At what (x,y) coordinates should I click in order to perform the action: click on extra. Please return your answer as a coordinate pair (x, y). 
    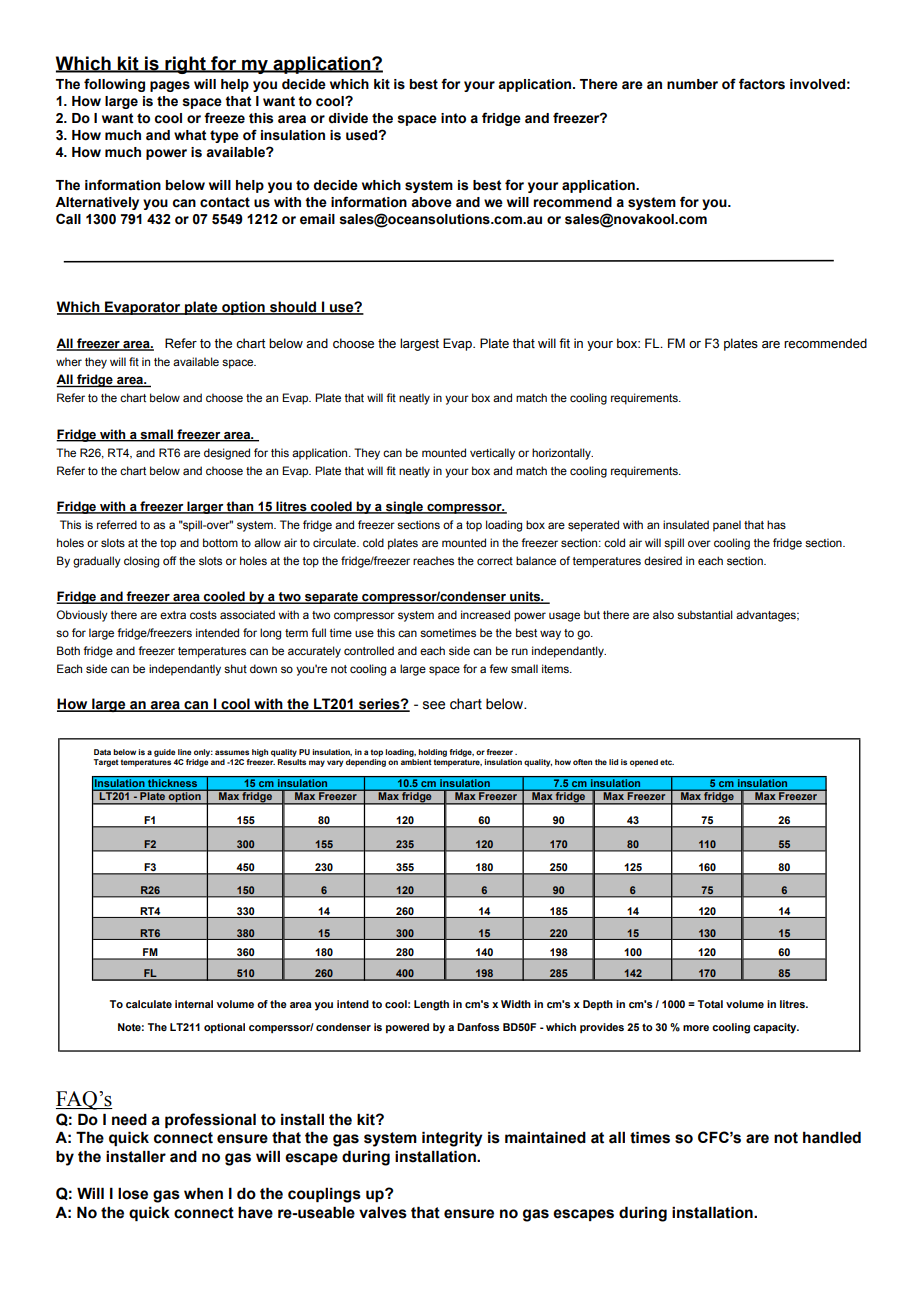
    Looking at the image, I should click on (173, 615).
